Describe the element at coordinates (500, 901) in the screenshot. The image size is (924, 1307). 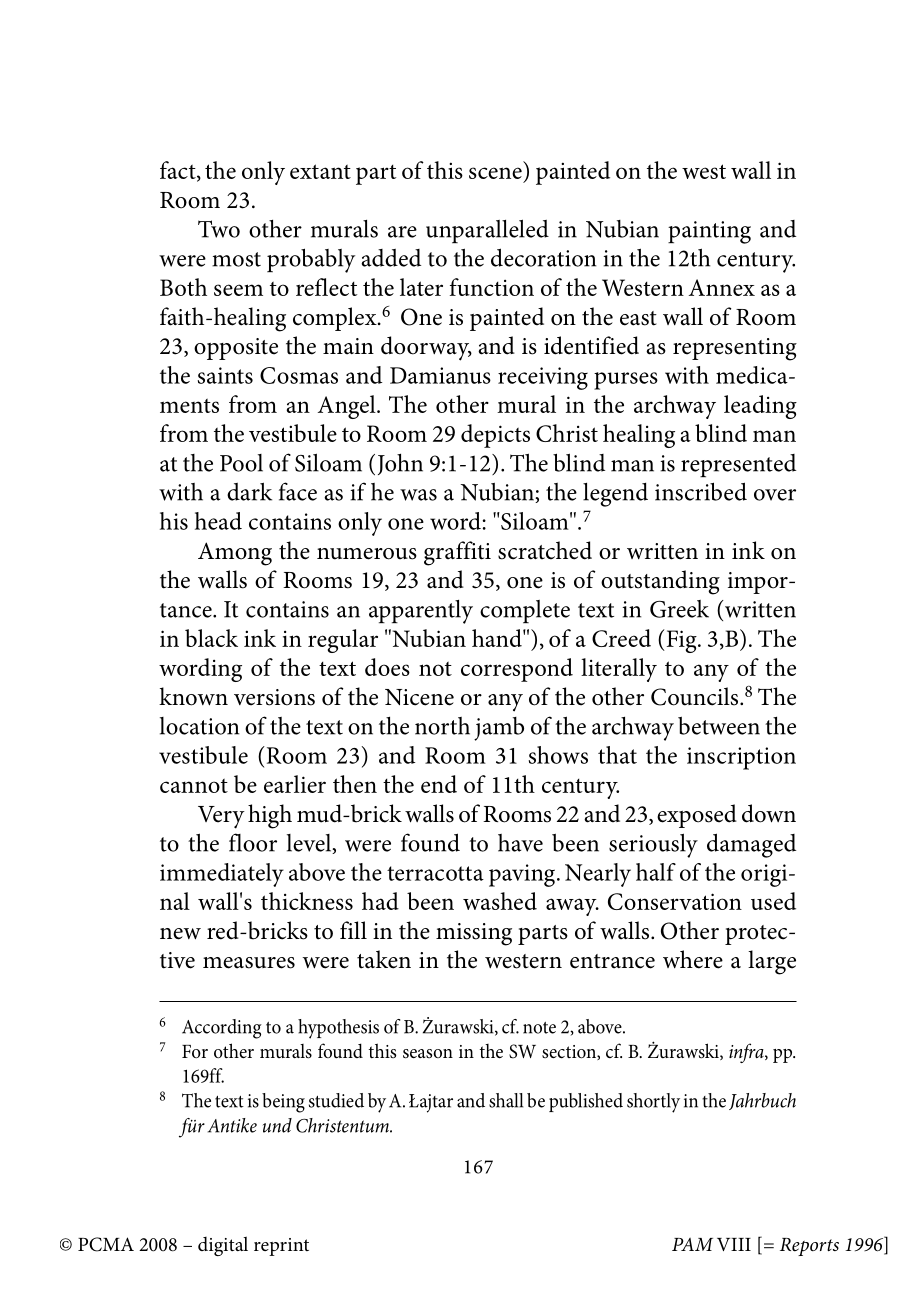
I see `washed` at that location.
